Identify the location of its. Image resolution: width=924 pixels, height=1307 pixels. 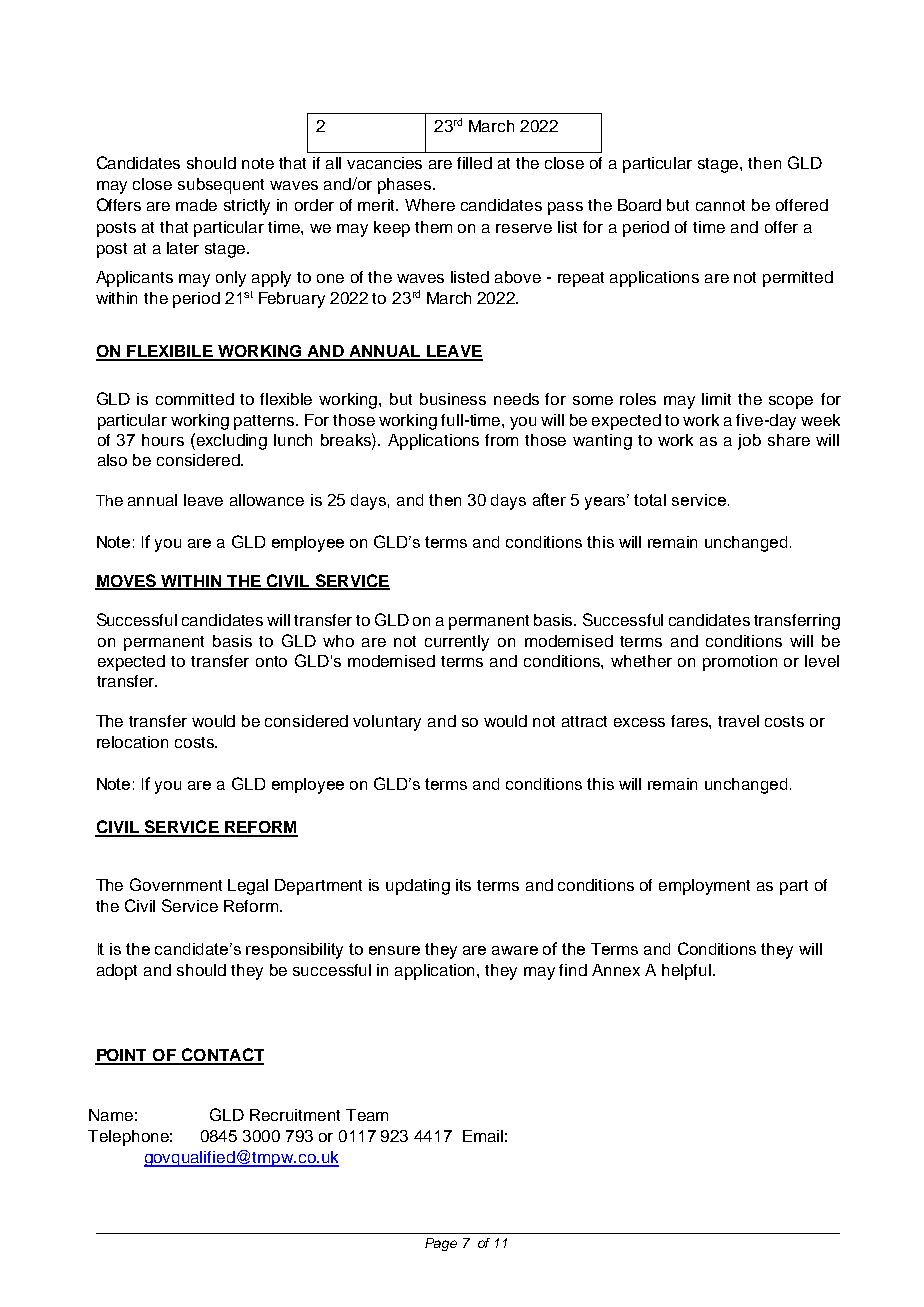
(463, 885).
